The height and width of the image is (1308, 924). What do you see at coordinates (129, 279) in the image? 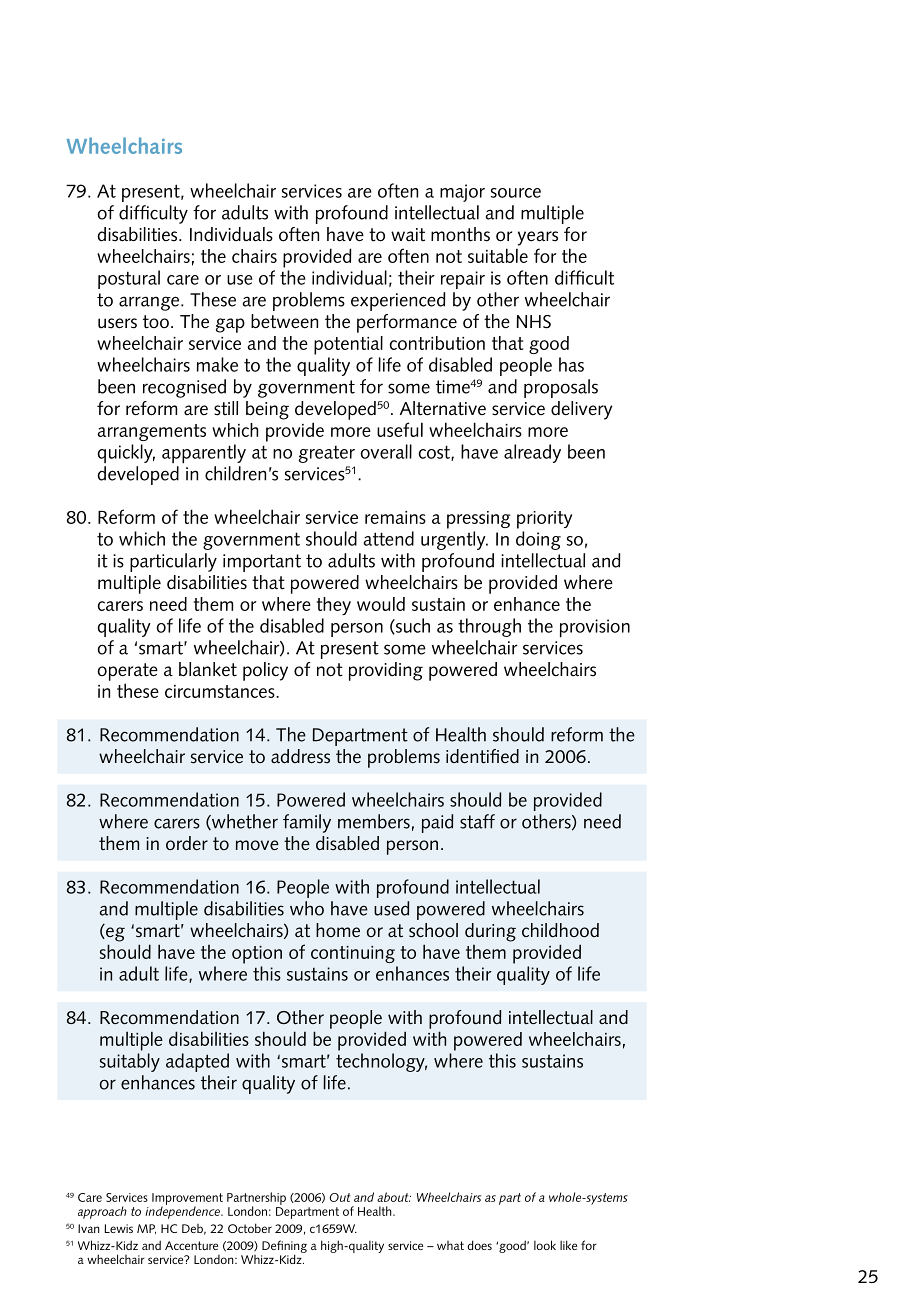
I see `postural` at bounding box center [129, 279].
